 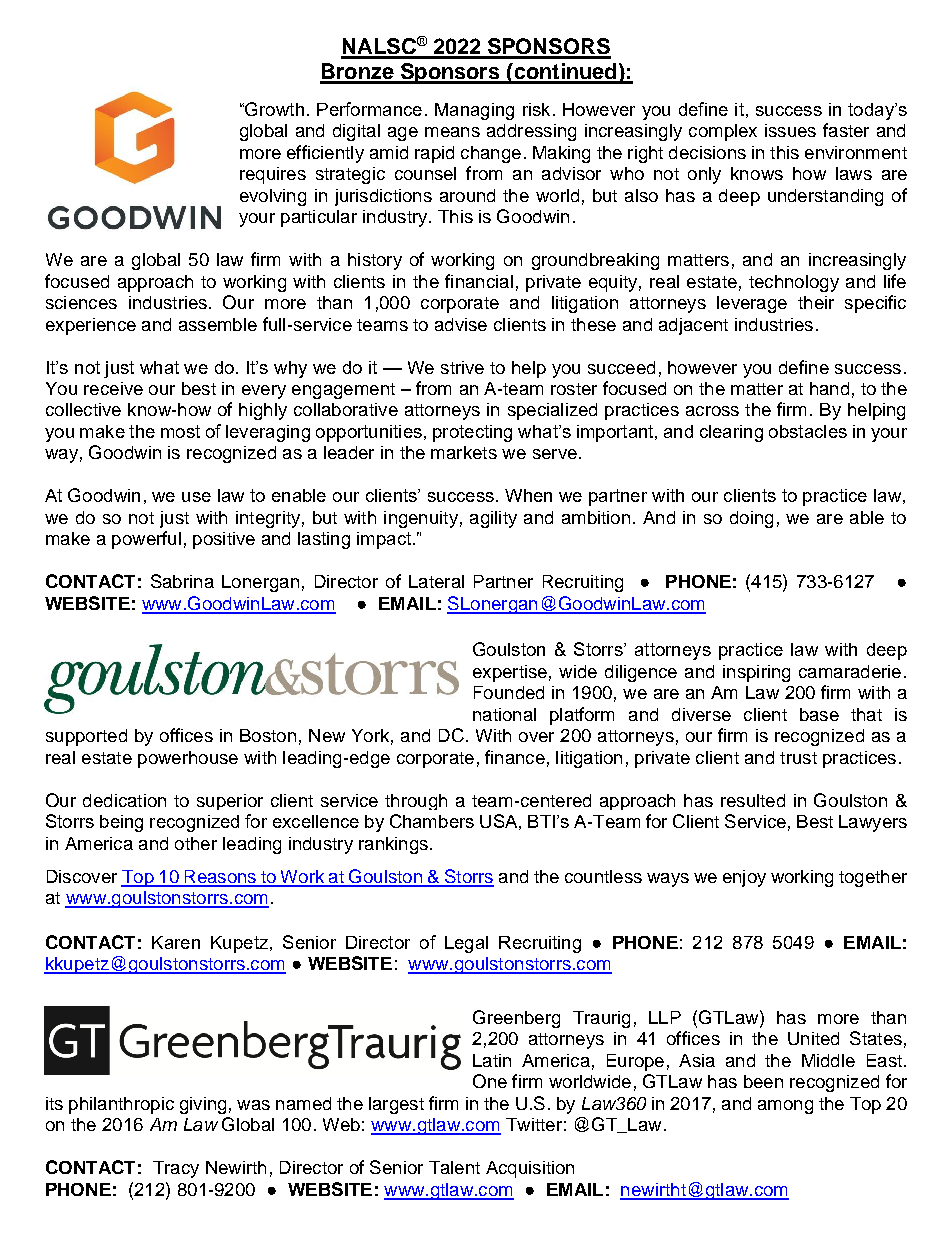 I want to click on expertise, so click(x=510, y=673).
